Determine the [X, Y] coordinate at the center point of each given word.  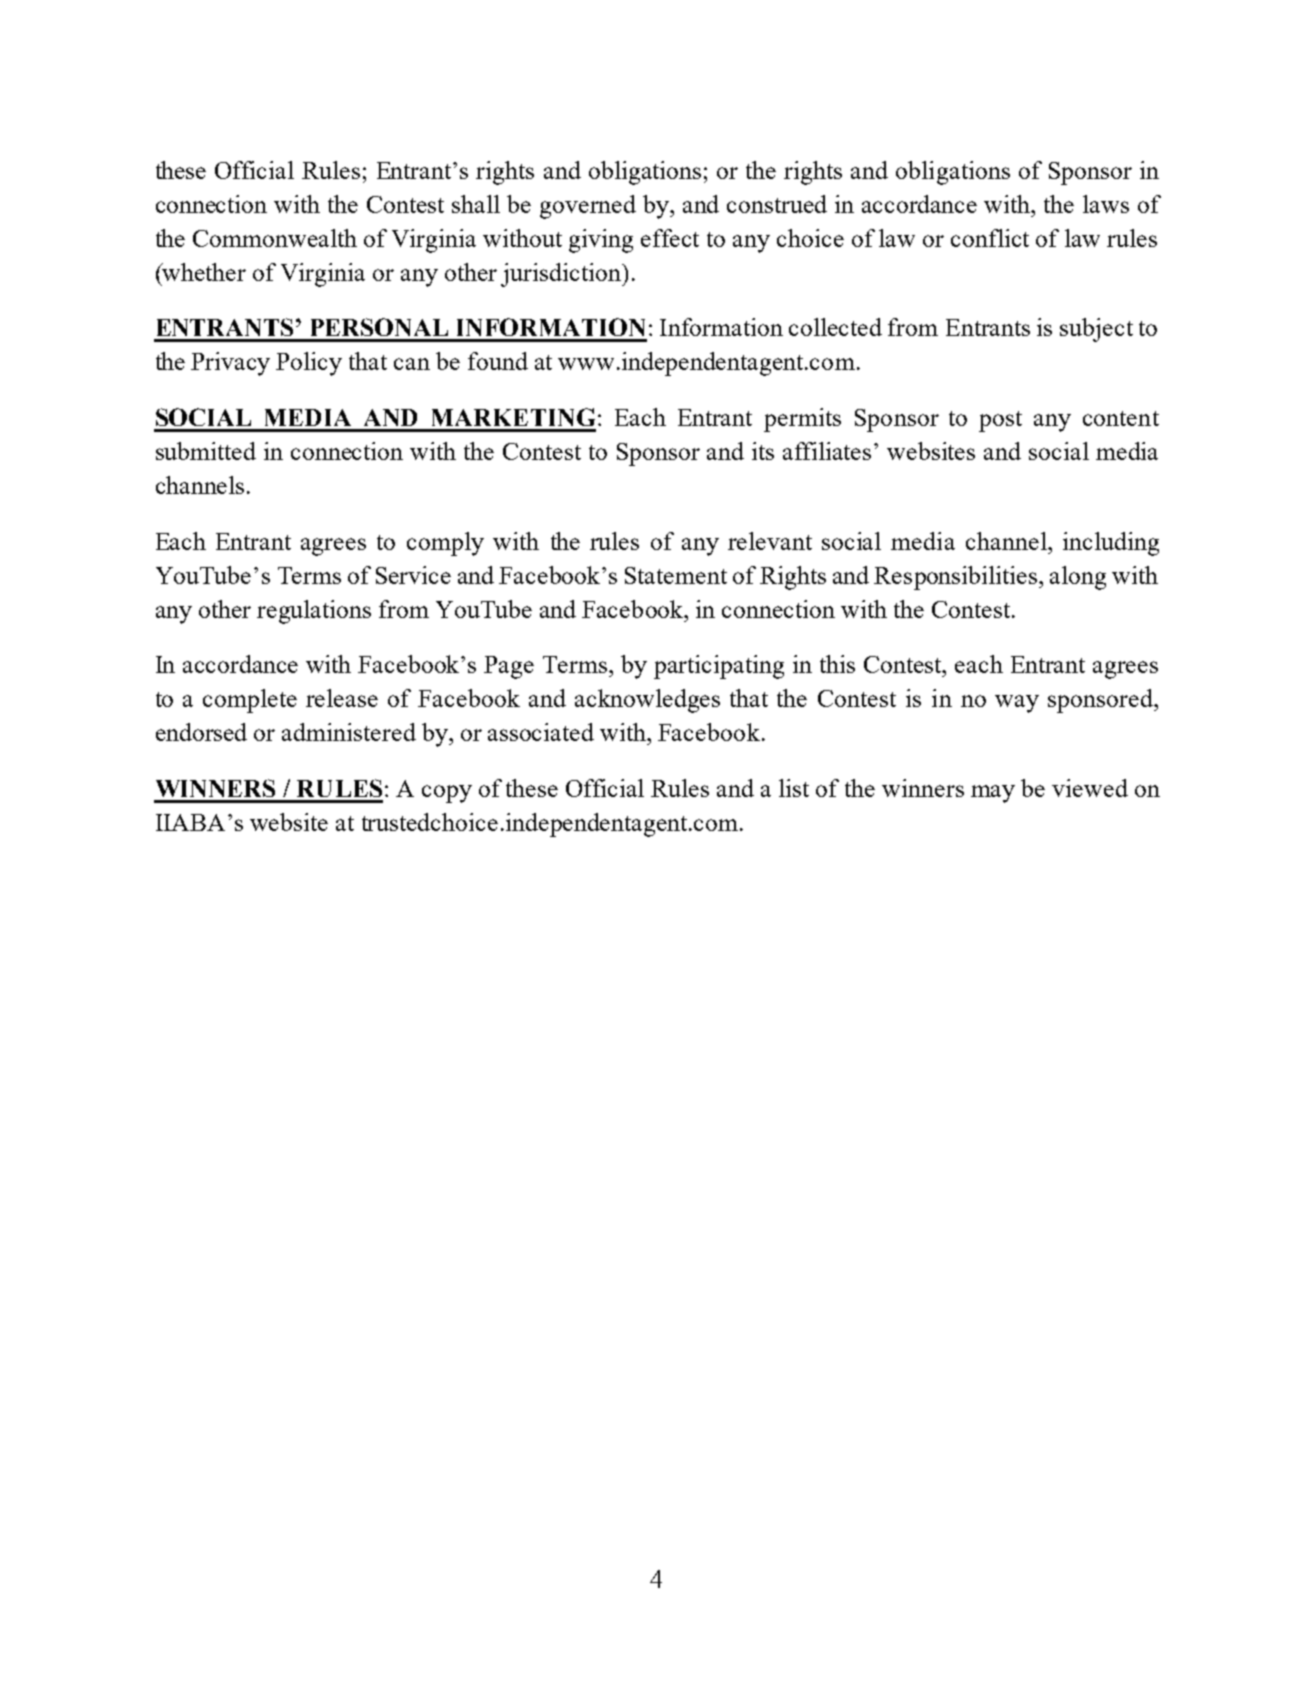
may [993, 794]
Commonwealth [275, 238]
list [794, 788]
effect [670, 238]
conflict [990, 238]
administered [349, 732]
